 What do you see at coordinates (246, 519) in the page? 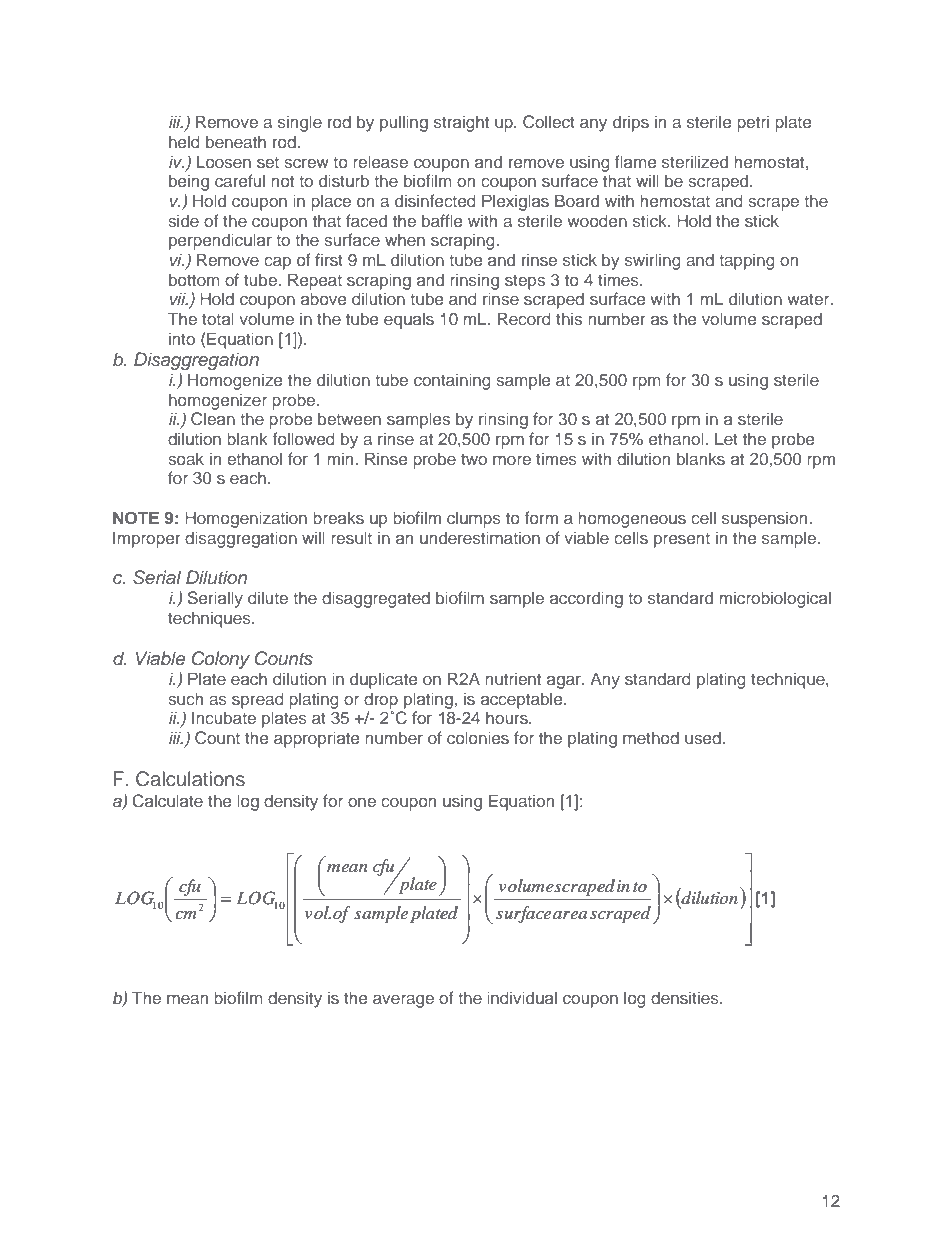
I see `Homogenization` at bounding box center [246, 519].
